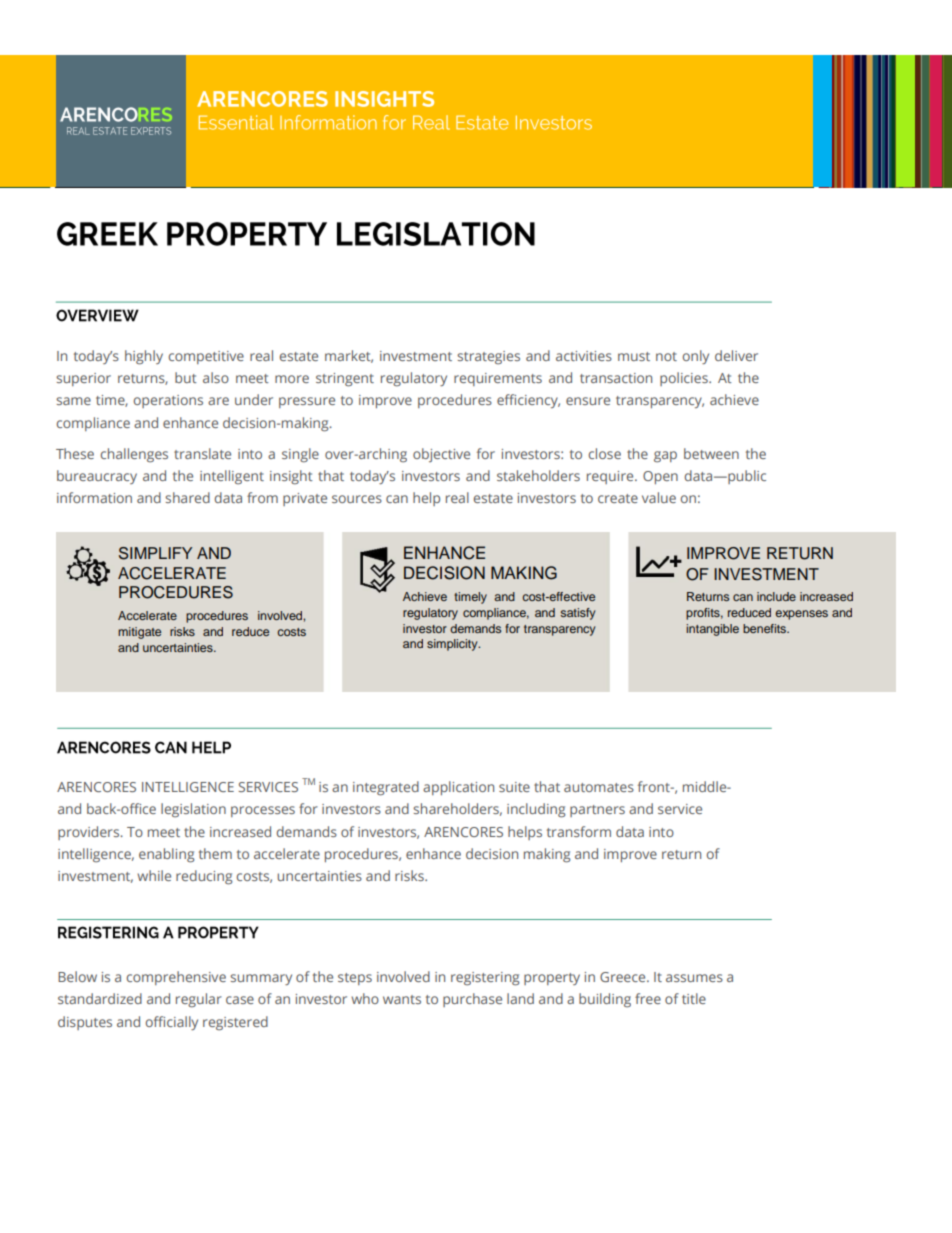  I want to click on strategies, so click(488, 358).
